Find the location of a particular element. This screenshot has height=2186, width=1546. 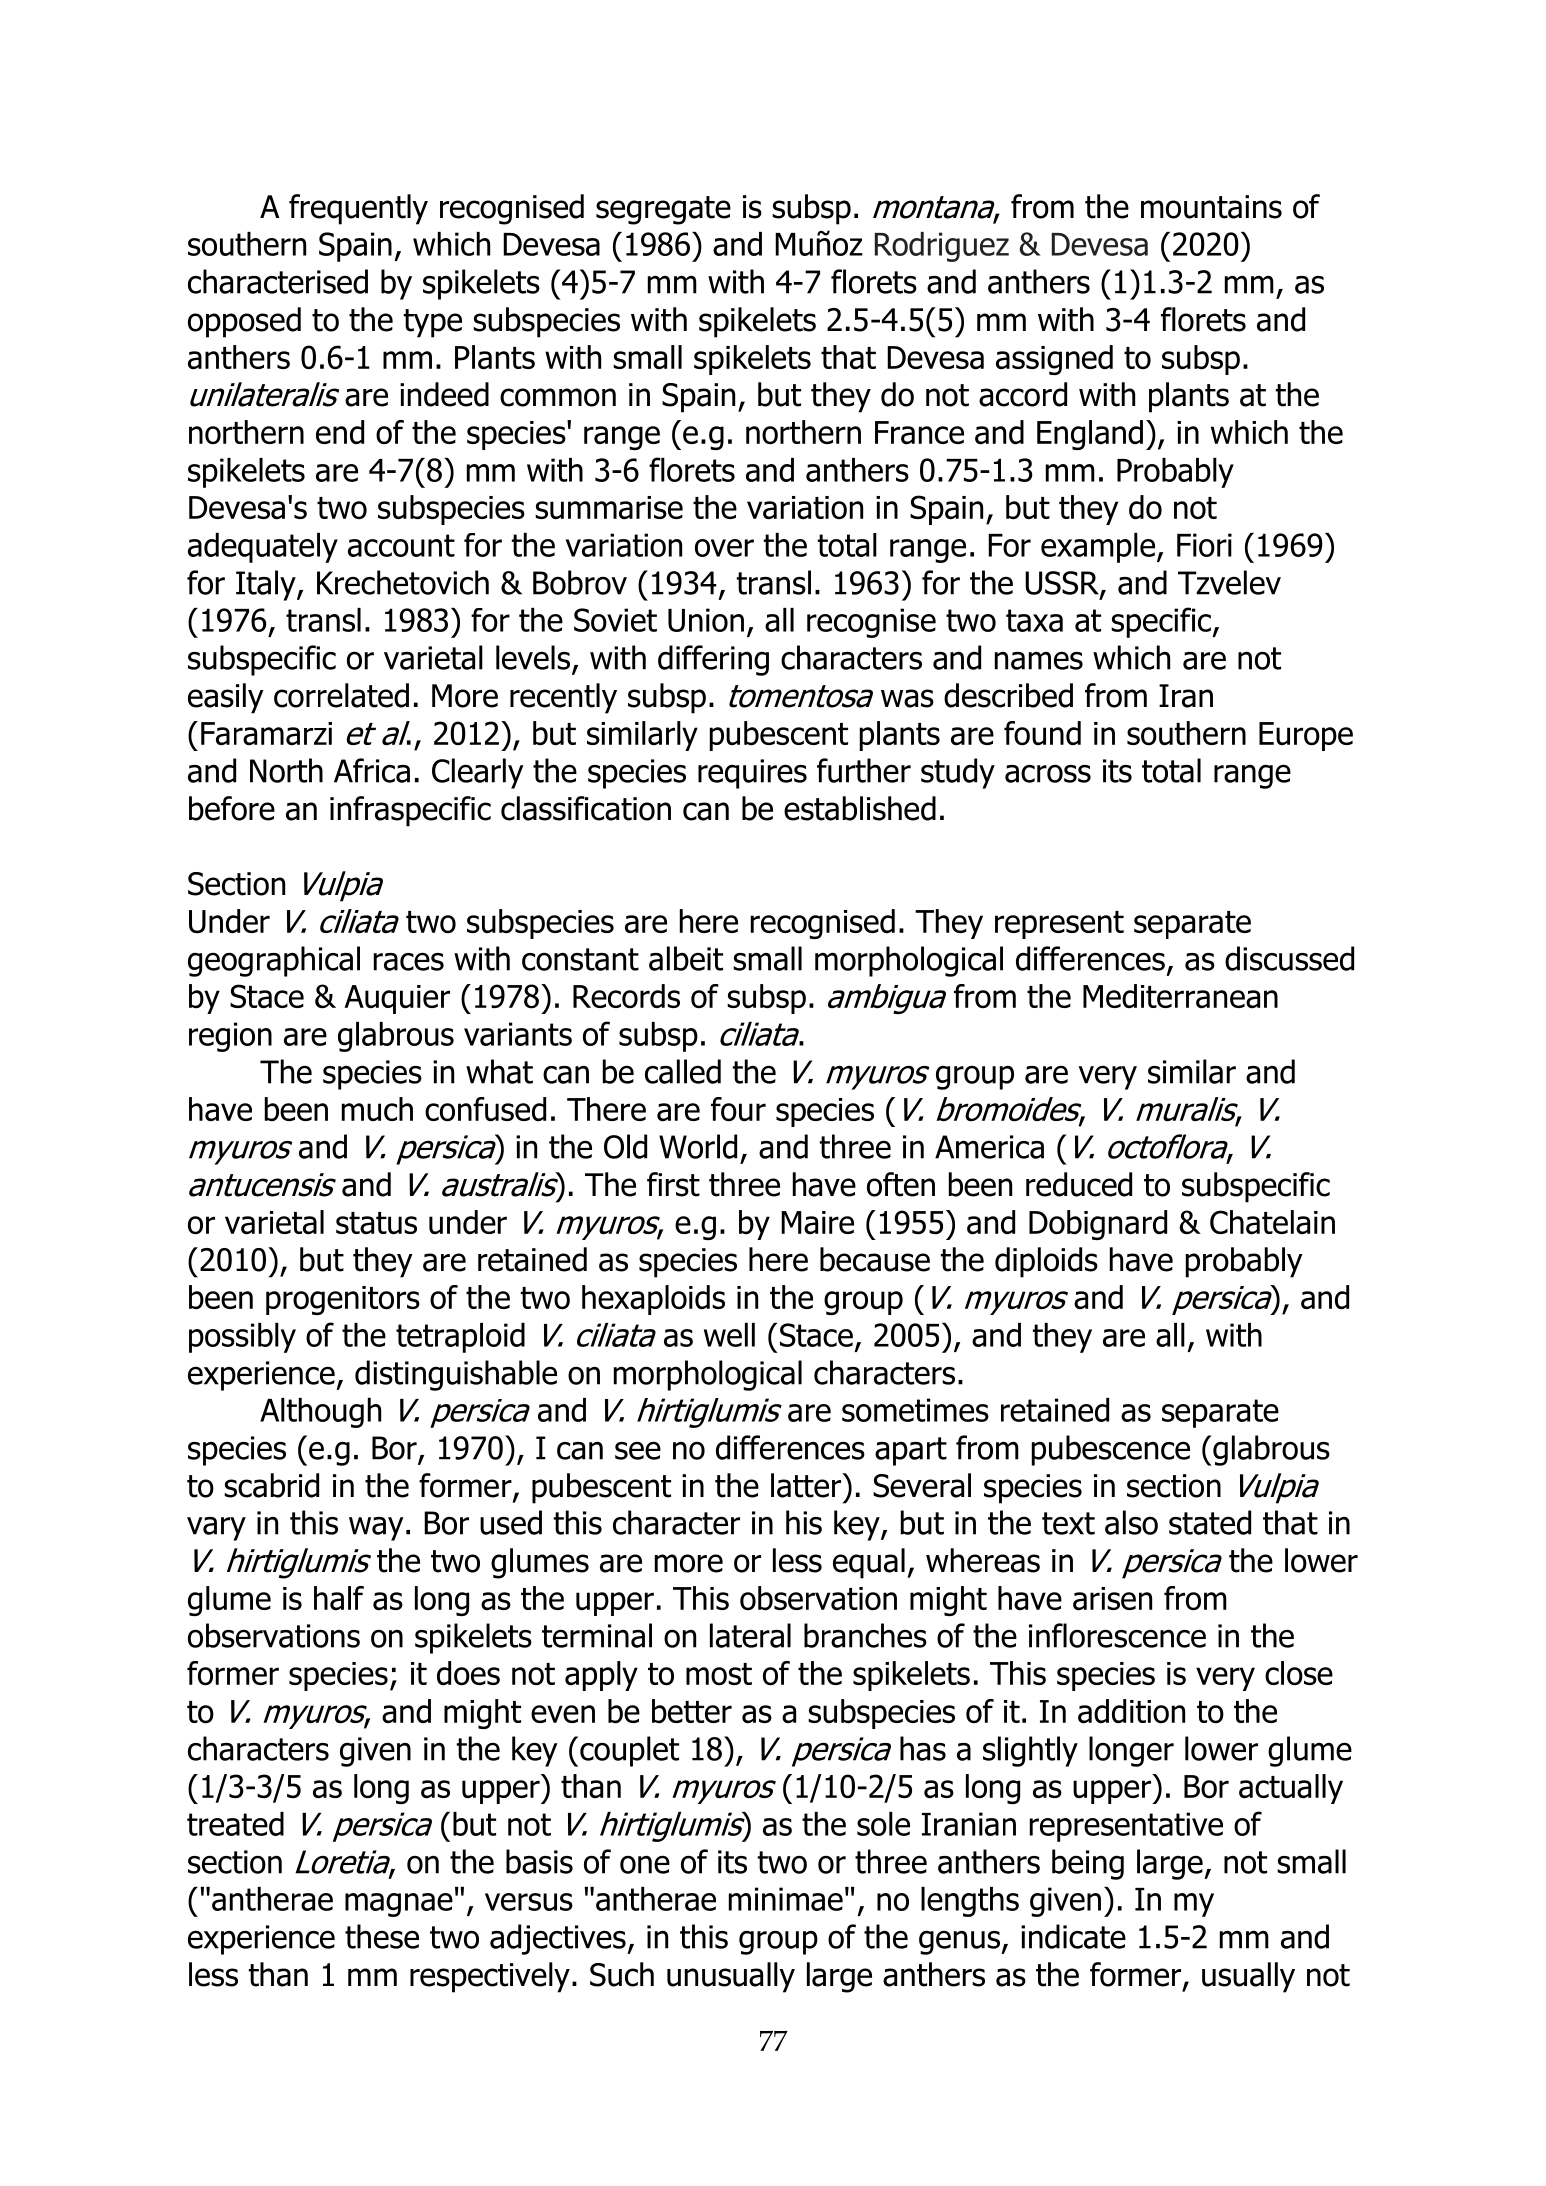

requires is located at coordinates (752, 774).
